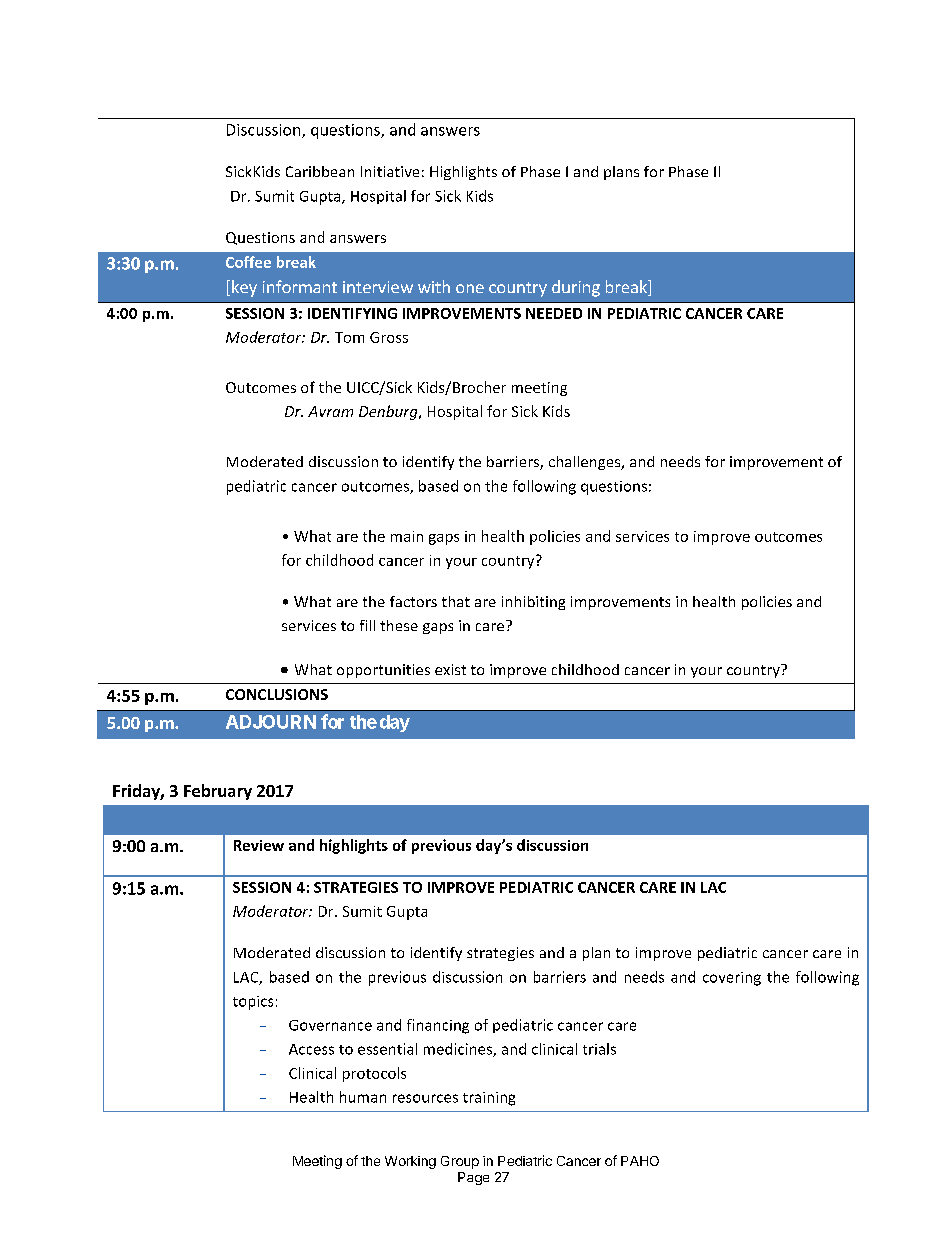  What do you see at coordinates (460, 1162) in the document?
I see `Group` at bounding box center [460, 1162].
